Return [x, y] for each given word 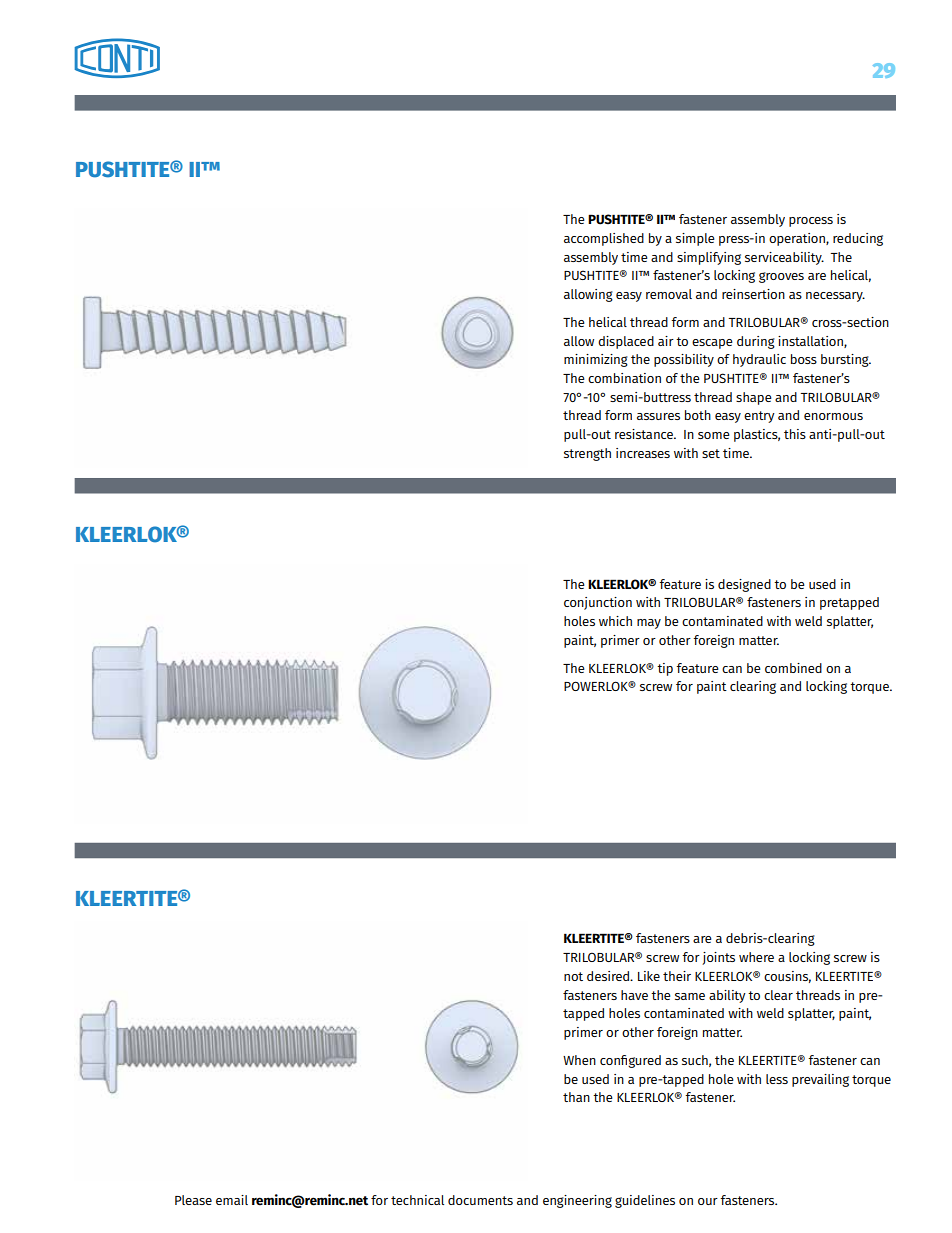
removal [669, 294]
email [232, 1200]
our [708, 1201]
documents [480, 1200]
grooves [781, 277]
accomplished [604, 239]
